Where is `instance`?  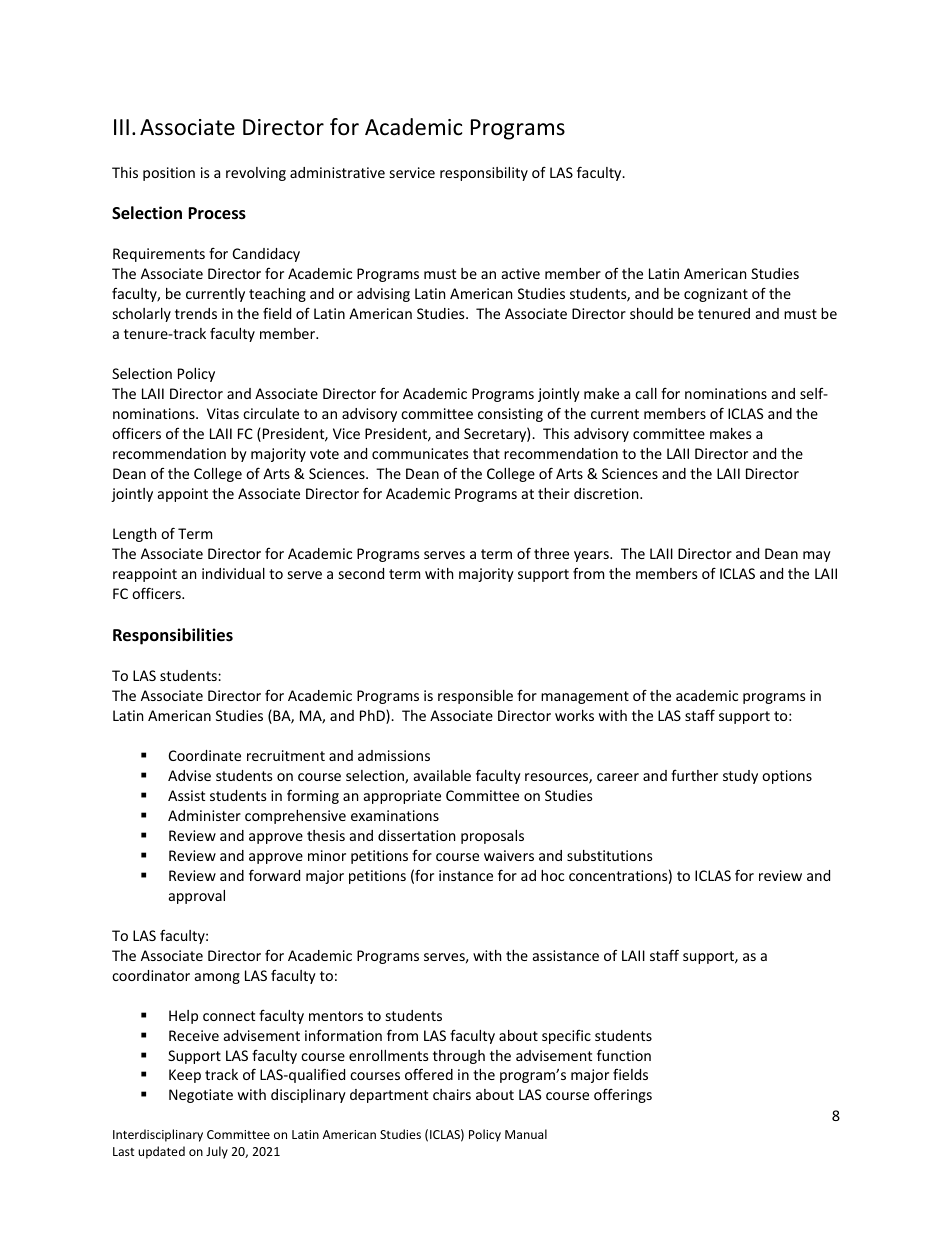
instance is located at coordinates (466, 875).
